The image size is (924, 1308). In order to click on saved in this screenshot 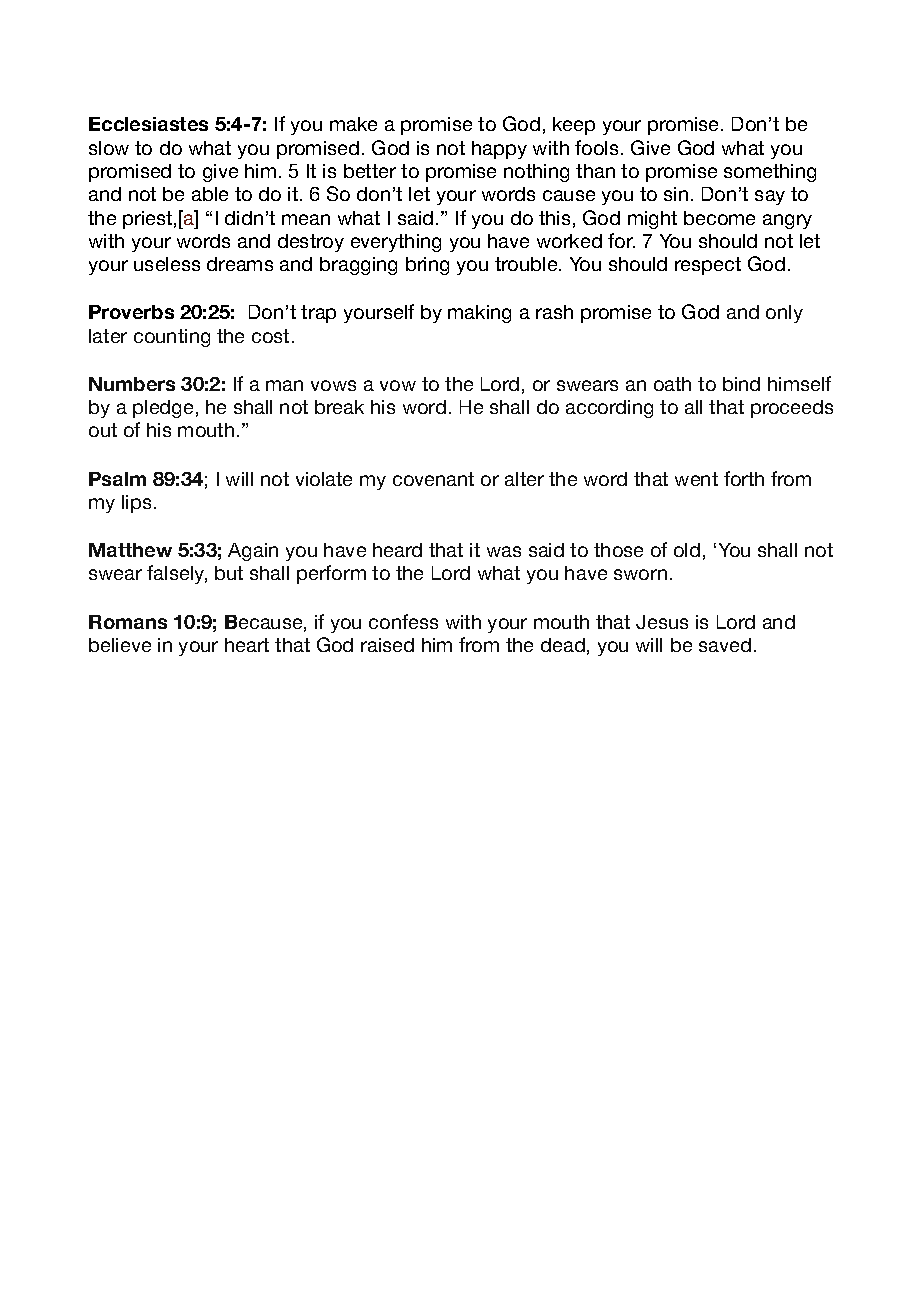, I will do `click(725, 645)`.
